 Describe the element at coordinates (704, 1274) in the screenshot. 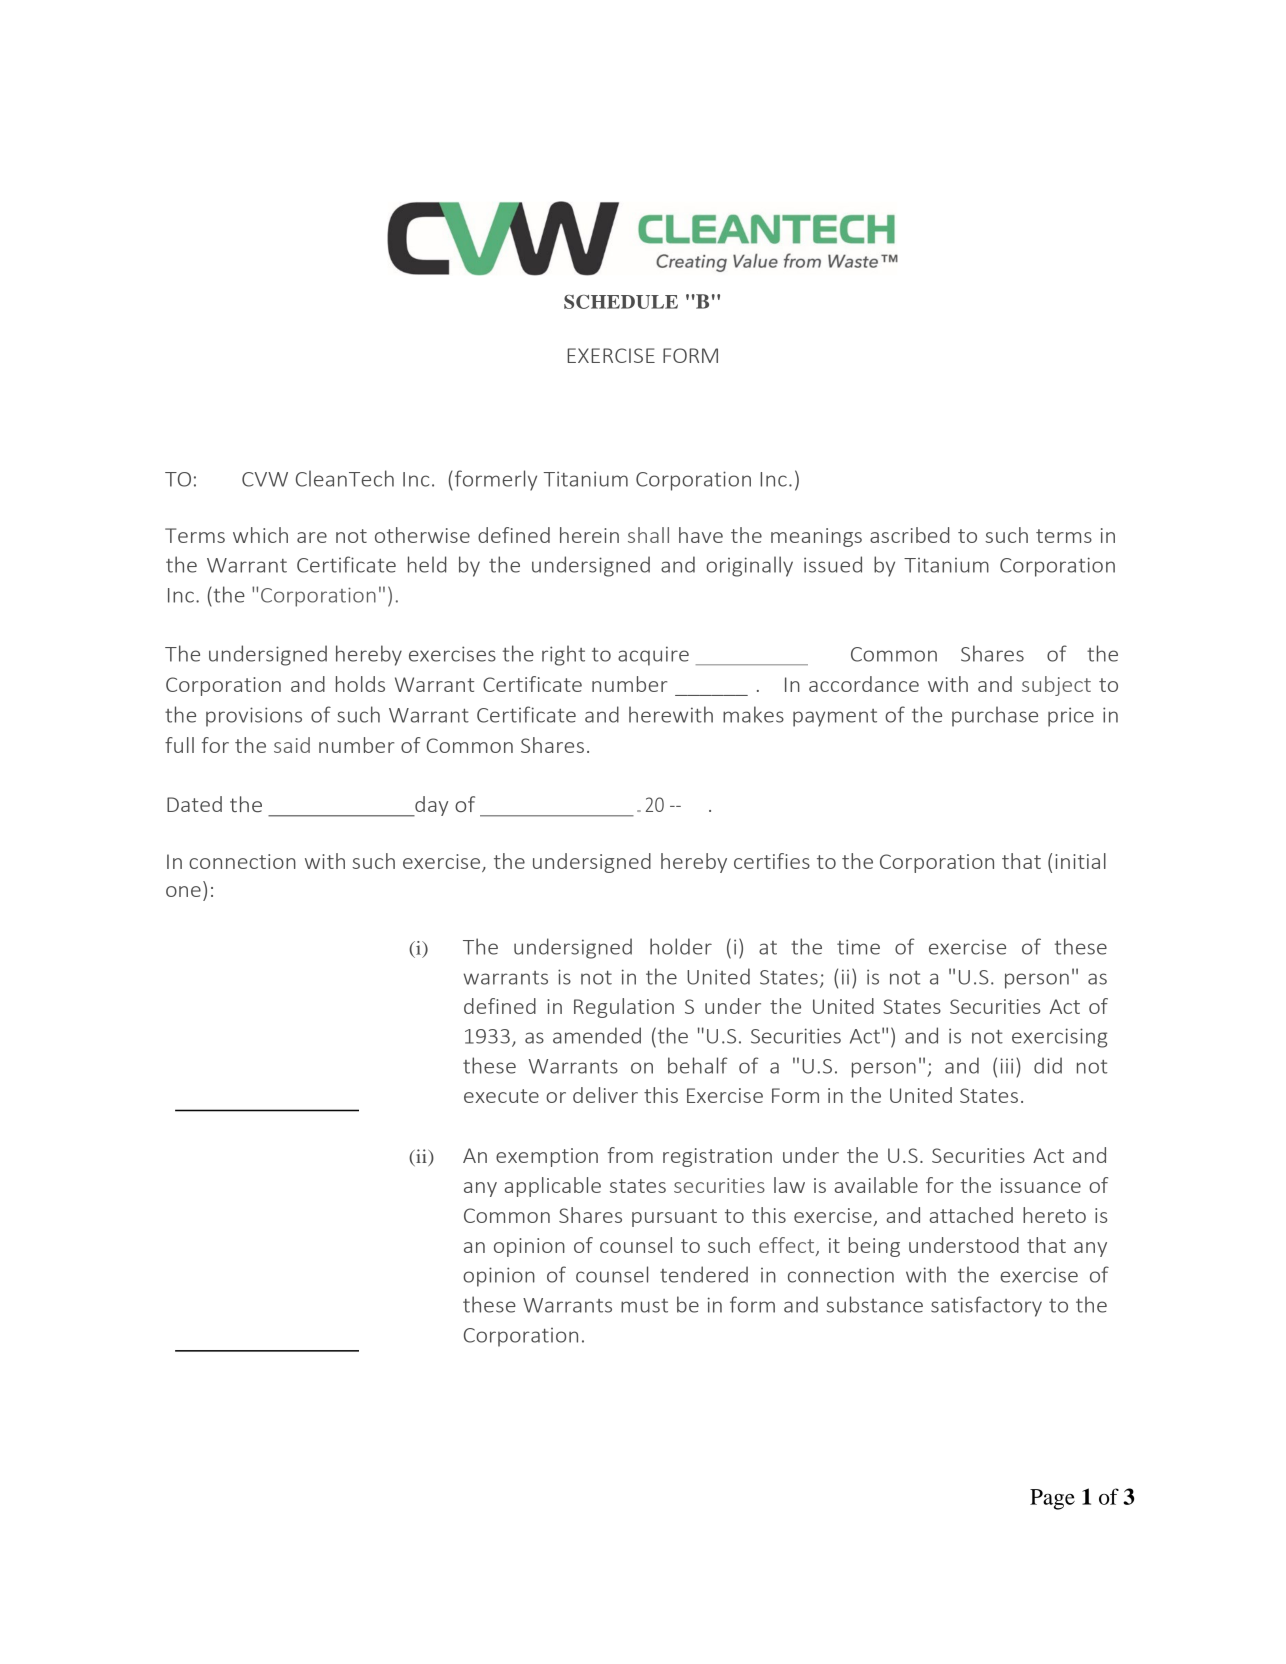

I see `tendered` at that location.
